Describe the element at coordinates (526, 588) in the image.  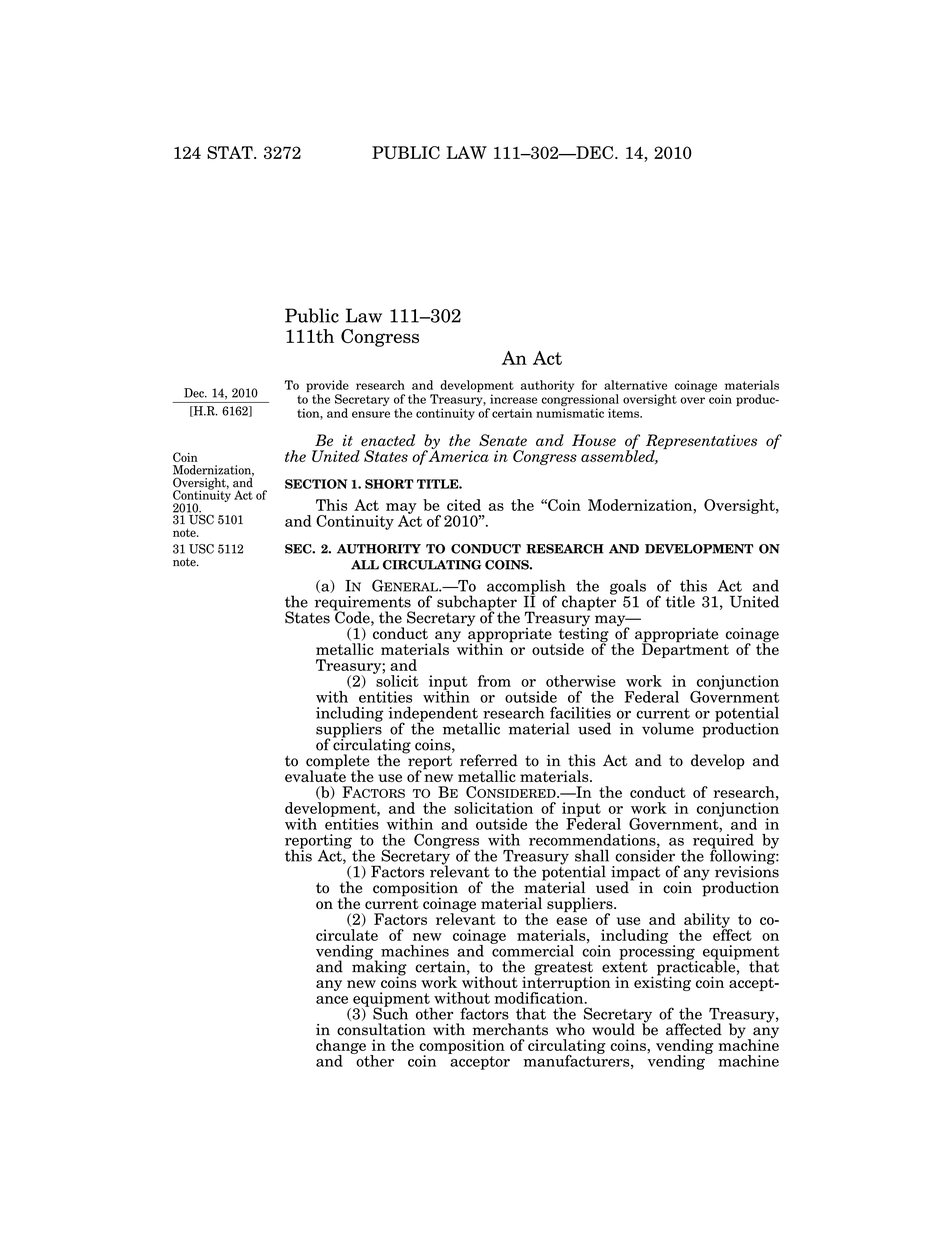
I see `accomplish` at that location.
